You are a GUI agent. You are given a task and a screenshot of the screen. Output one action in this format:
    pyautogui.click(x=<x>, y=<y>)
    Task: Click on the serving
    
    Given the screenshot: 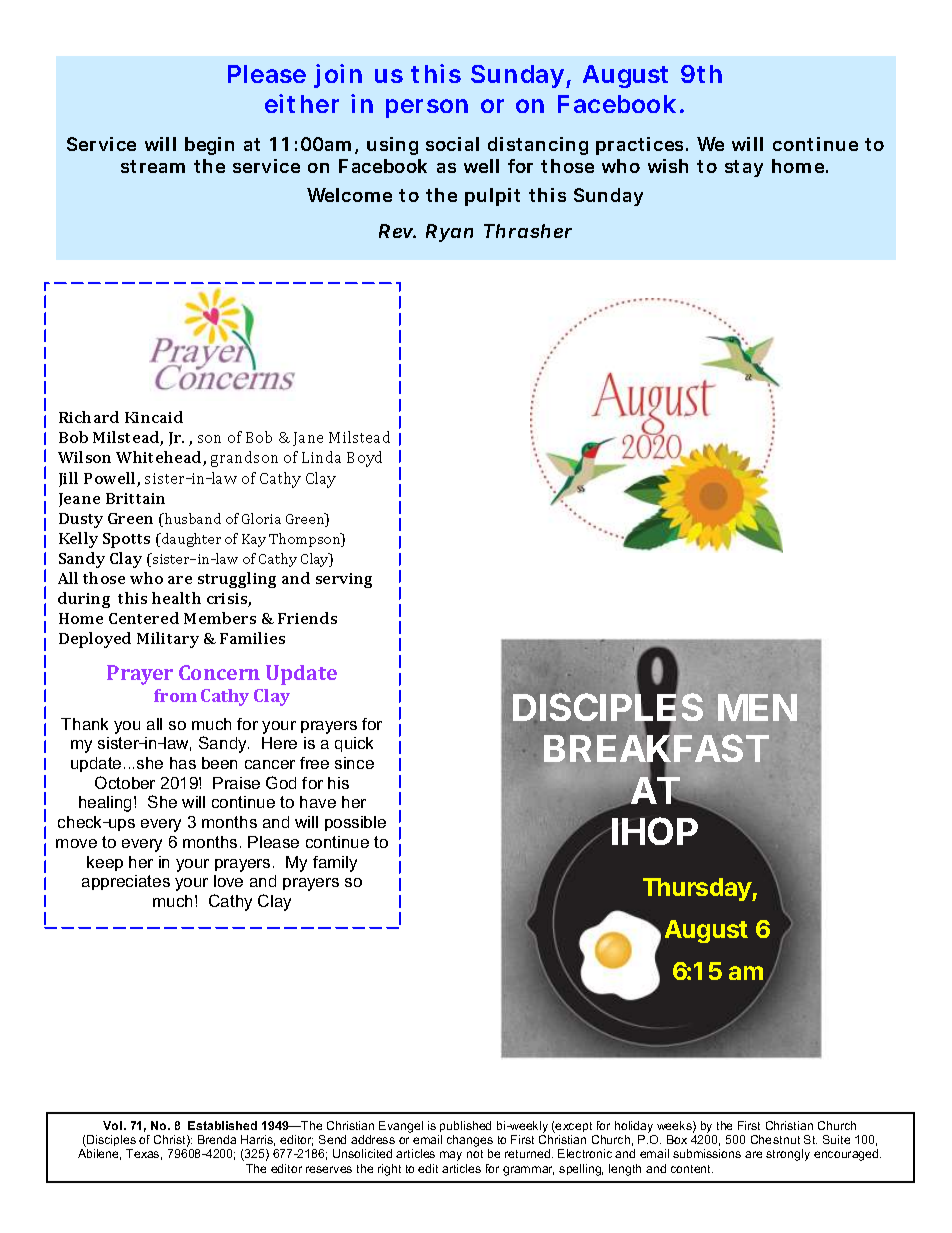 What is the action you would take?
    pyautogui.click(x=344, y=580)
